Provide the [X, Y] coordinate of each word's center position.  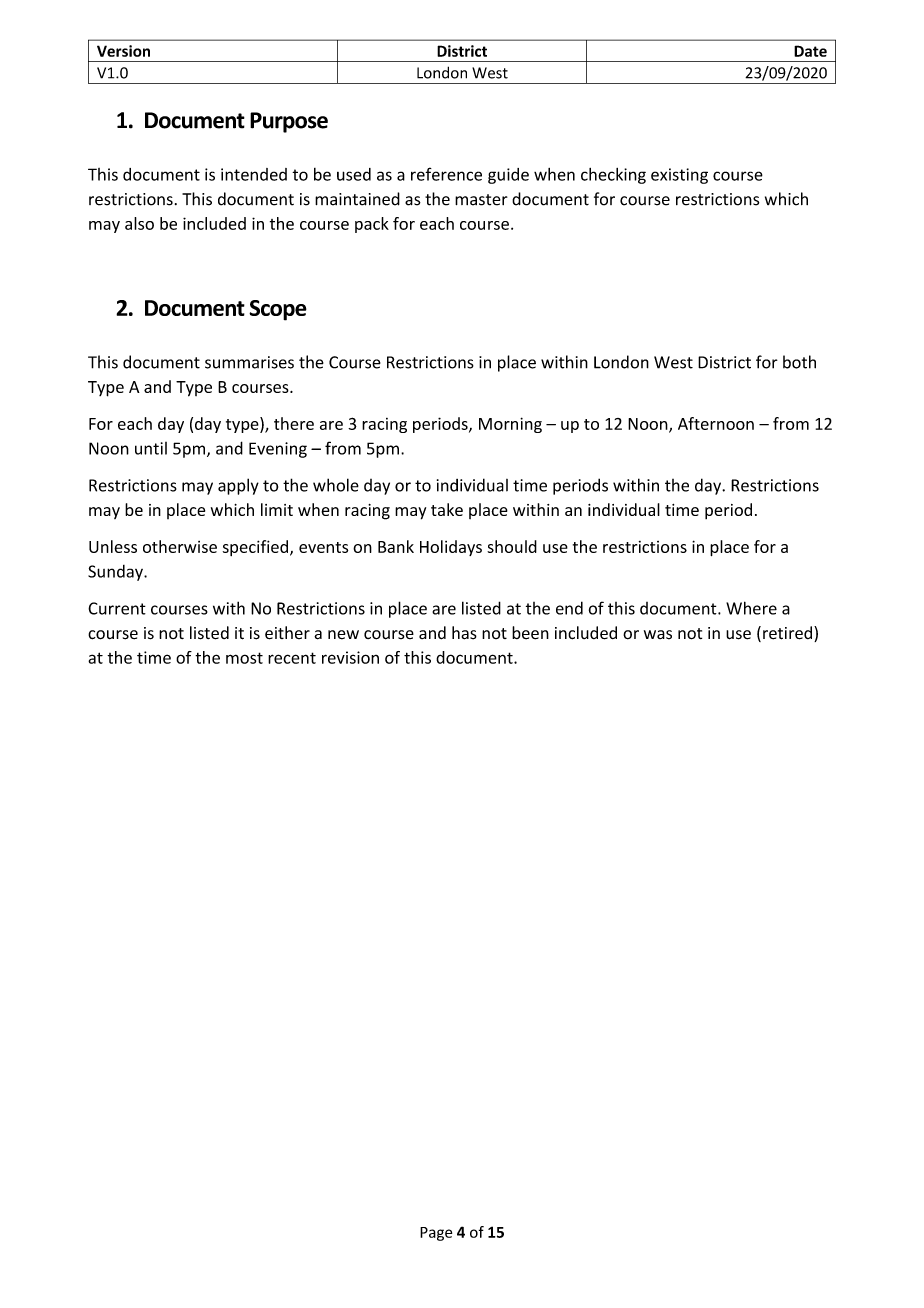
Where [751, 608]
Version [123, 51]
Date [810, 51]
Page [436, 1234]
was [658, 635]
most [244, 658]
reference [446, 174]
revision [350, 657]
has [464, 633]
